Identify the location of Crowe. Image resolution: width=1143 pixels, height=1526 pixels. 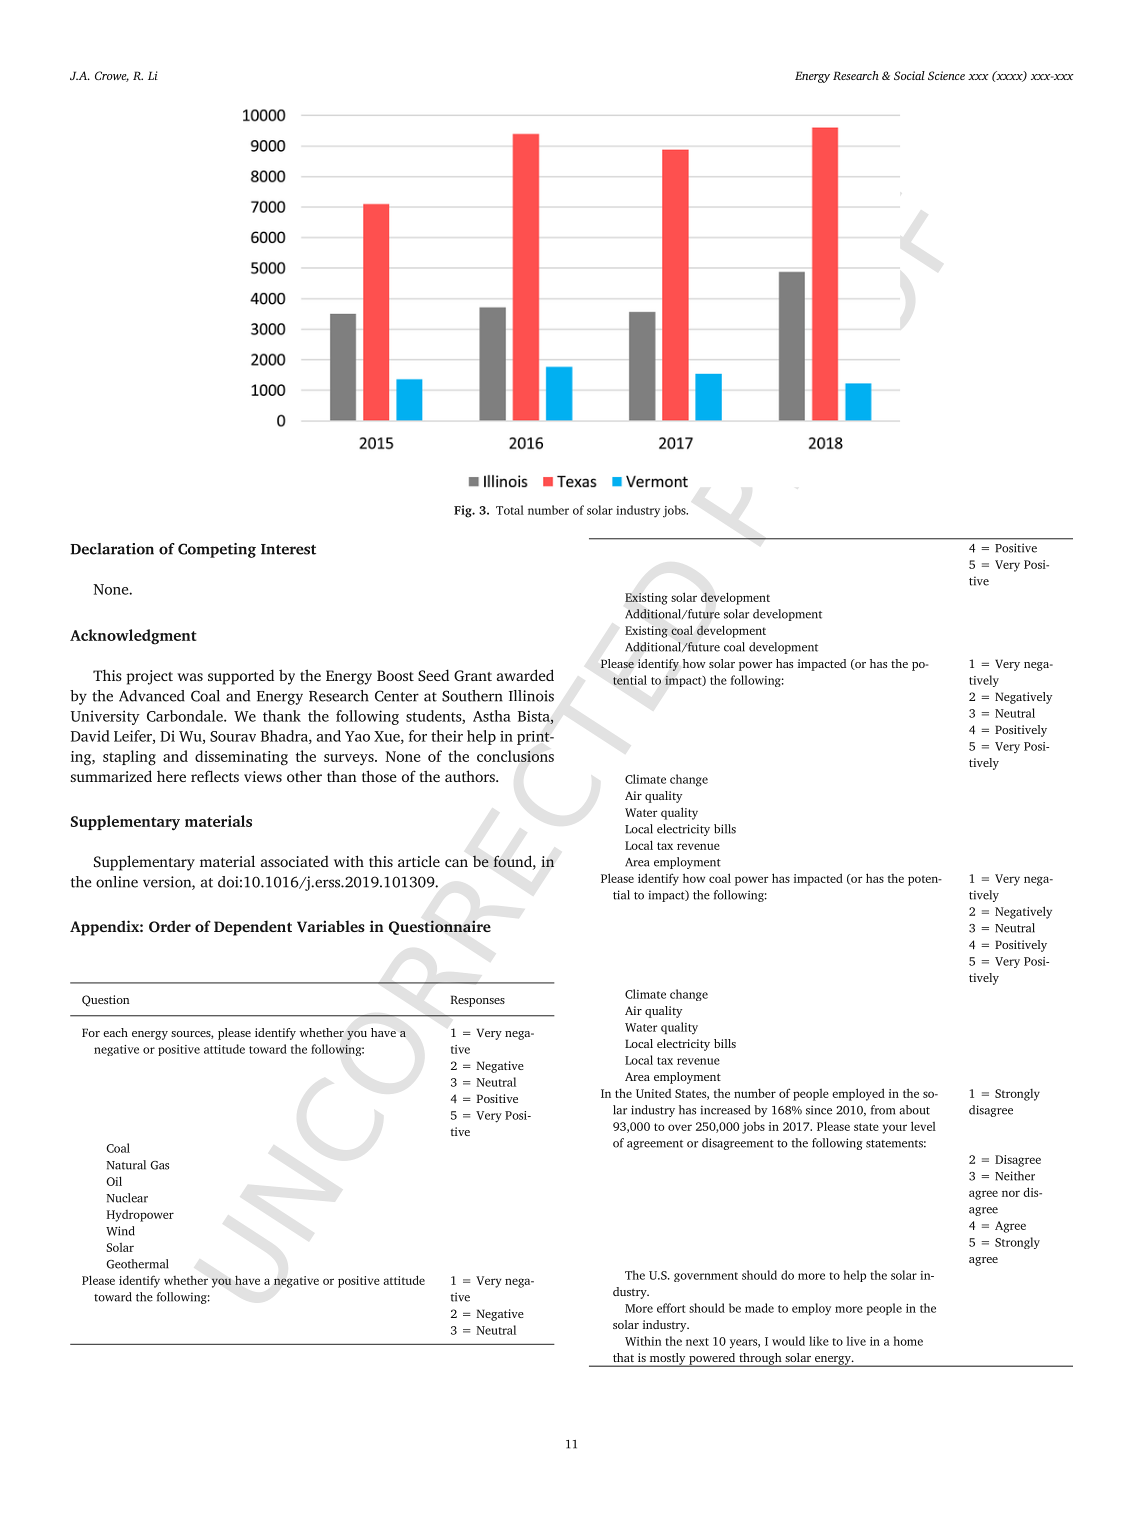
(112, 76).
